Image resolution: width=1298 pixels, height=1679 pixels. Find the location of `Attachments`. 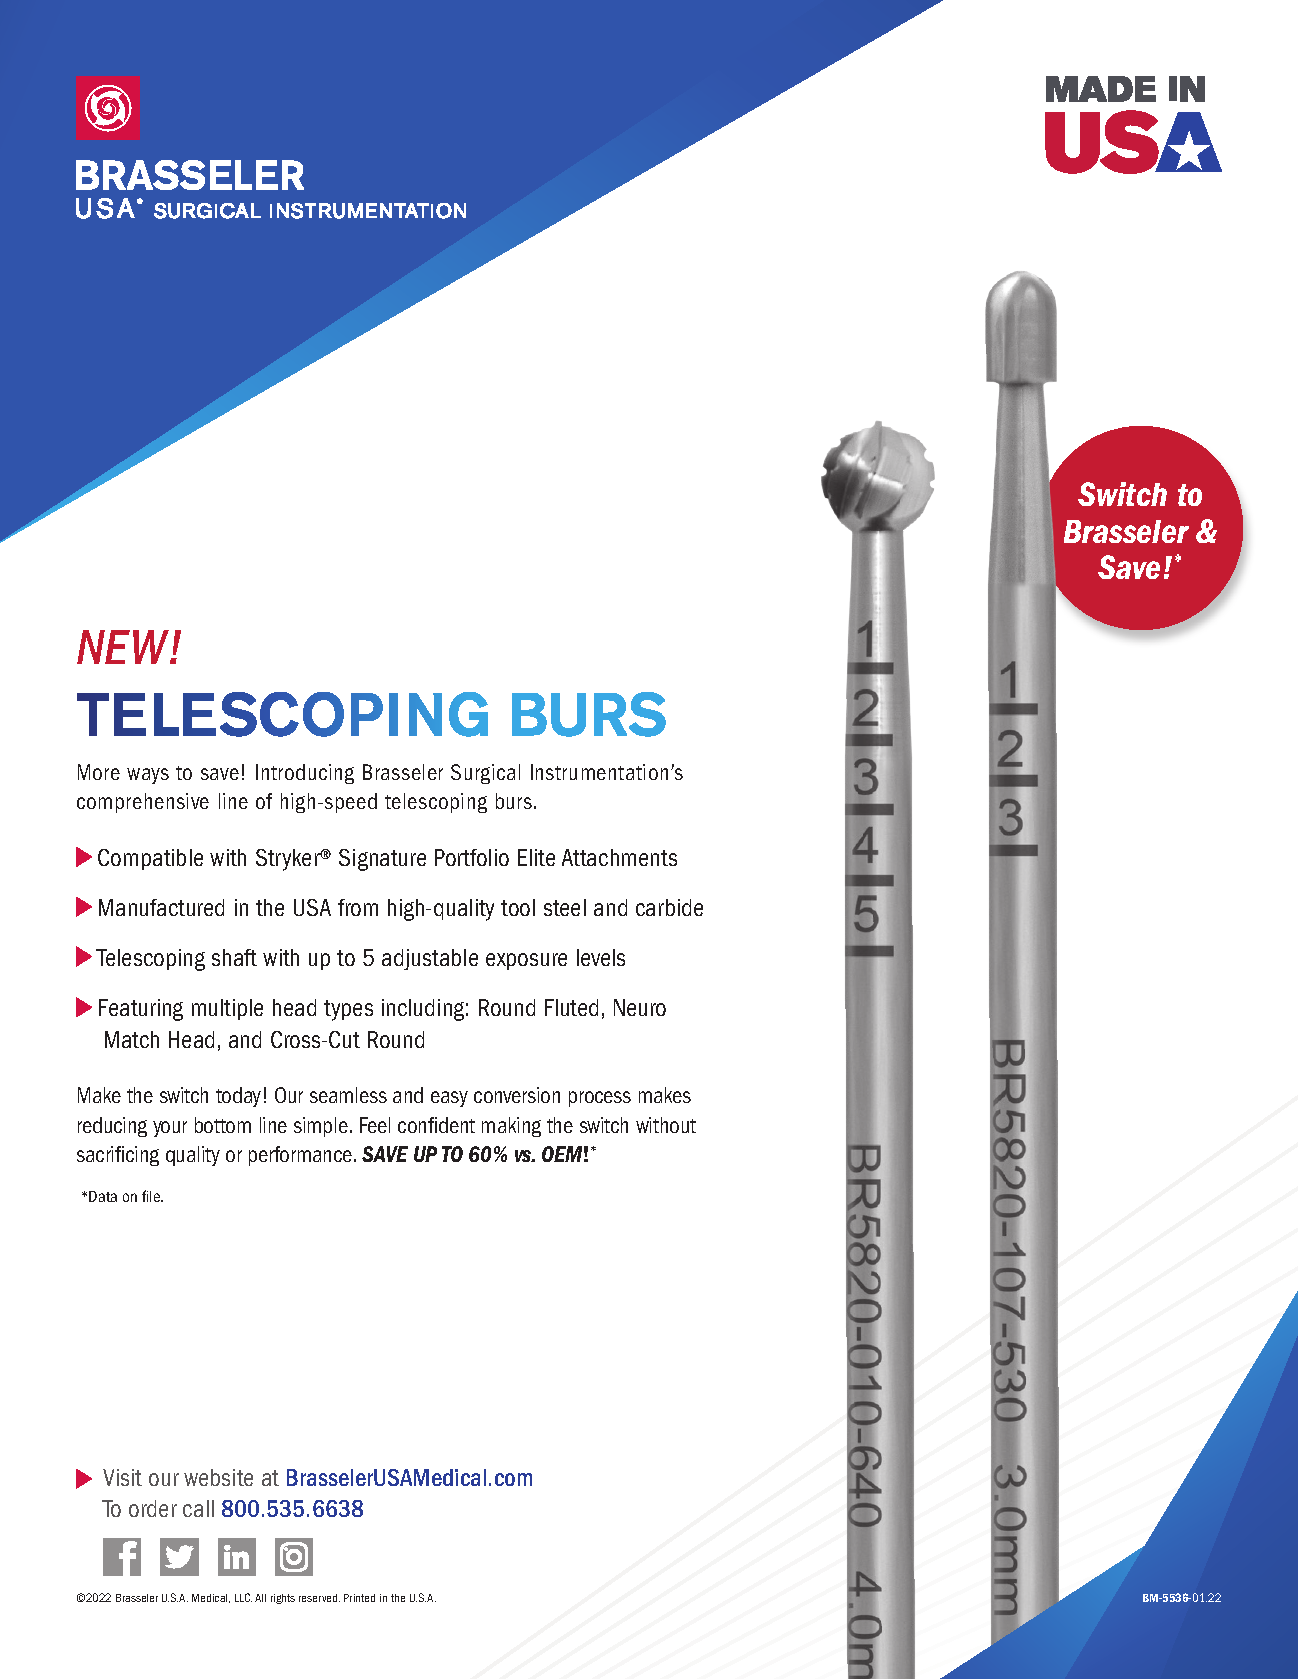

Attachments is located at coordinates (619, 857).
